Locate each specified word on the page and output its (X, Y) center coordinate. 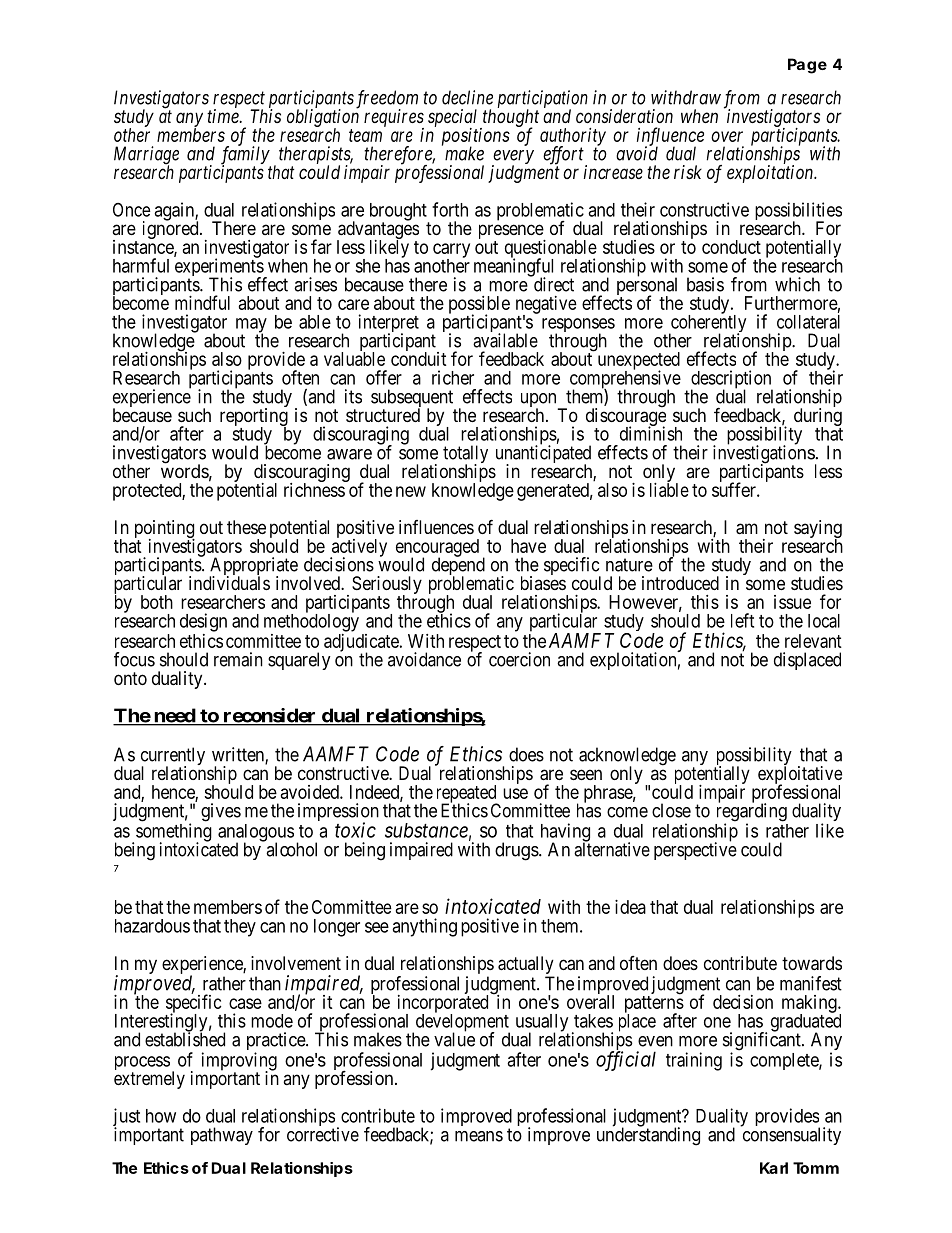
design (203, 622)
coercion (519, 659)
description (732, 380)
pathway (222, 1136)
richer (453, 377)
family (246, 156)
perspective (695, 850)
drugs (517, 851)
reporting (254, 418)
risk (688, 172)
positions (476, 138)
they (240, 928)
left (742, 620)
